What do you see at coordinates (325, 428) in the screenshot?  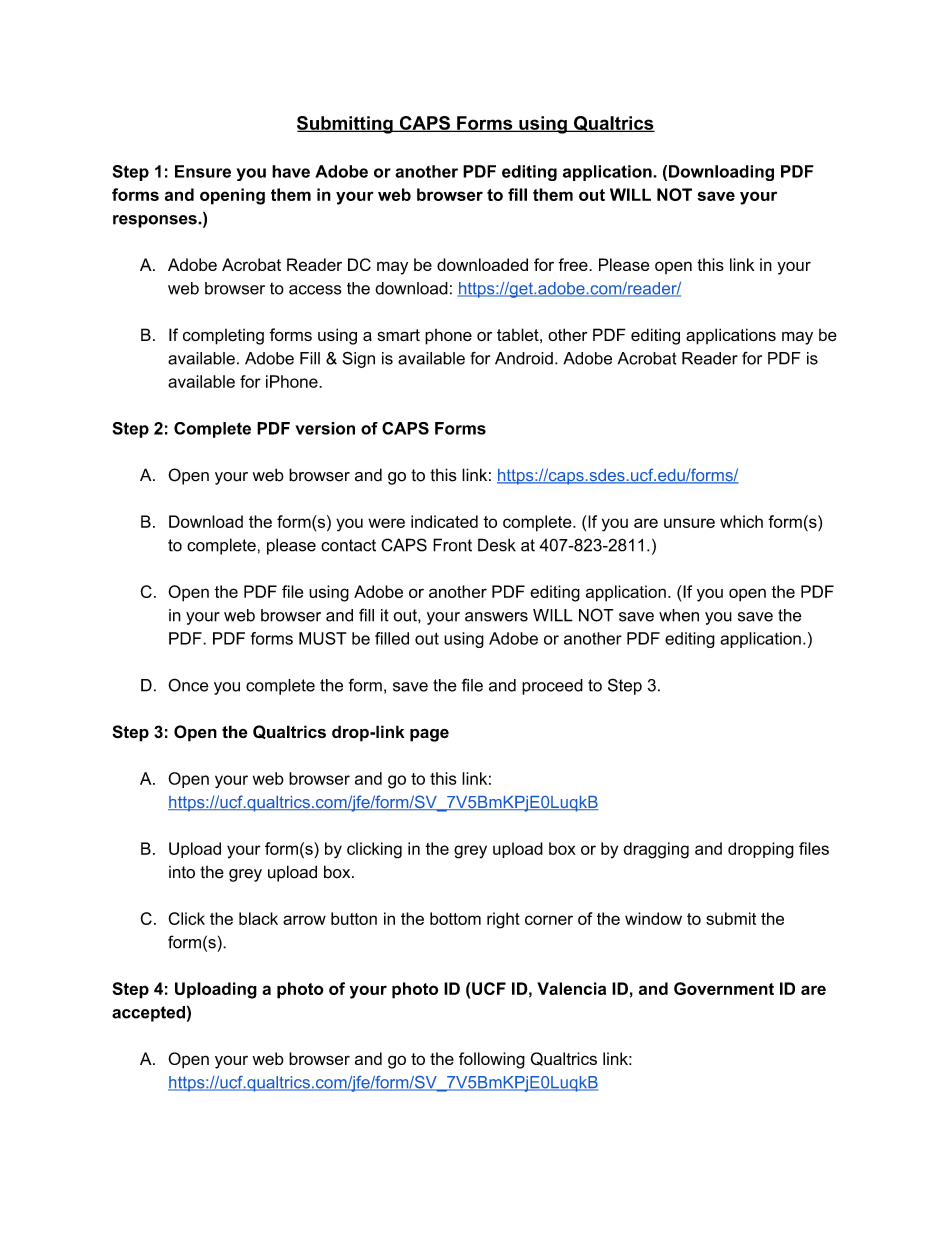 I see `version` at bounding box center [325, 428].
